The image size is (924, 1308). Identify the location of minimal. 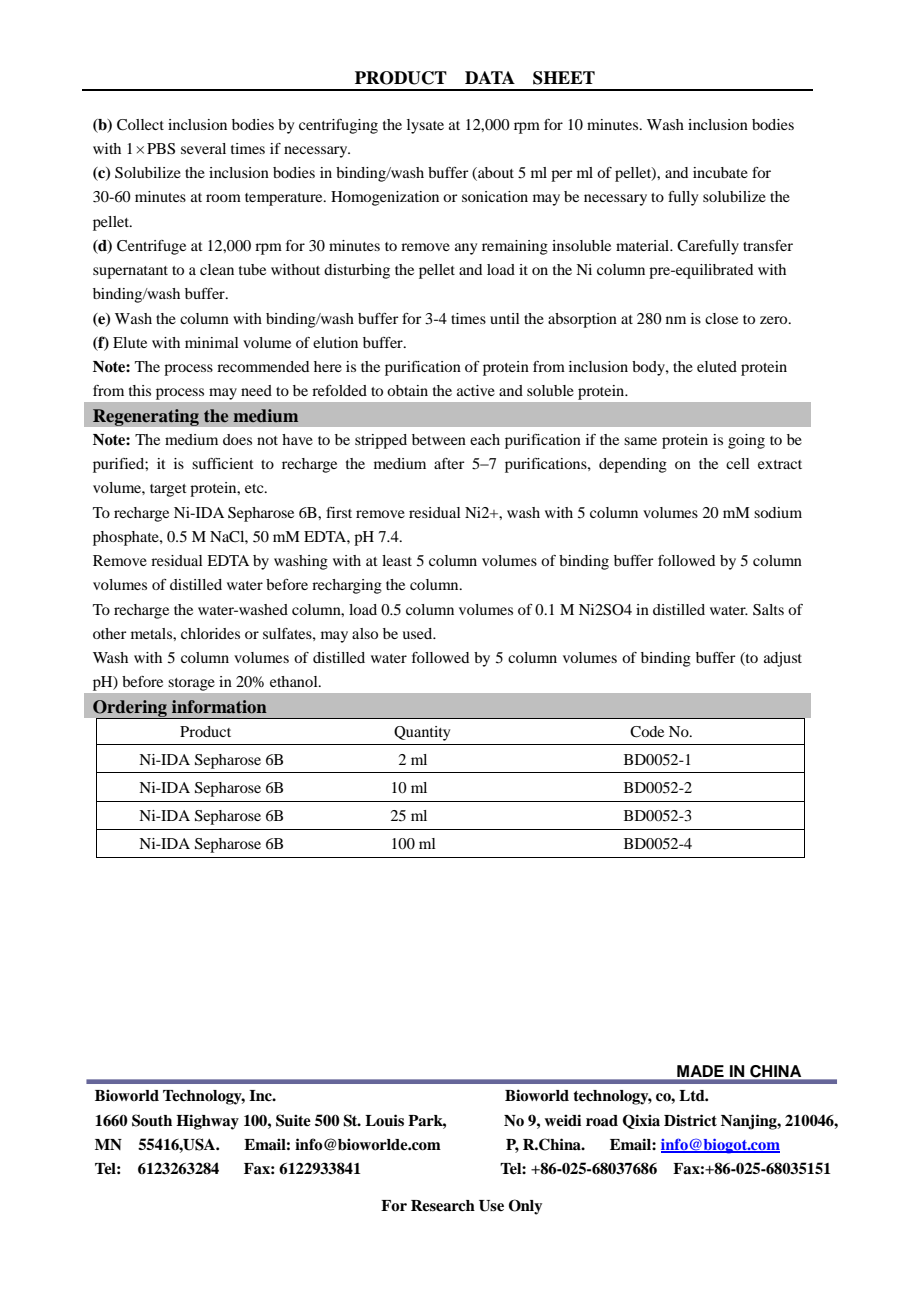
(212, 342).
